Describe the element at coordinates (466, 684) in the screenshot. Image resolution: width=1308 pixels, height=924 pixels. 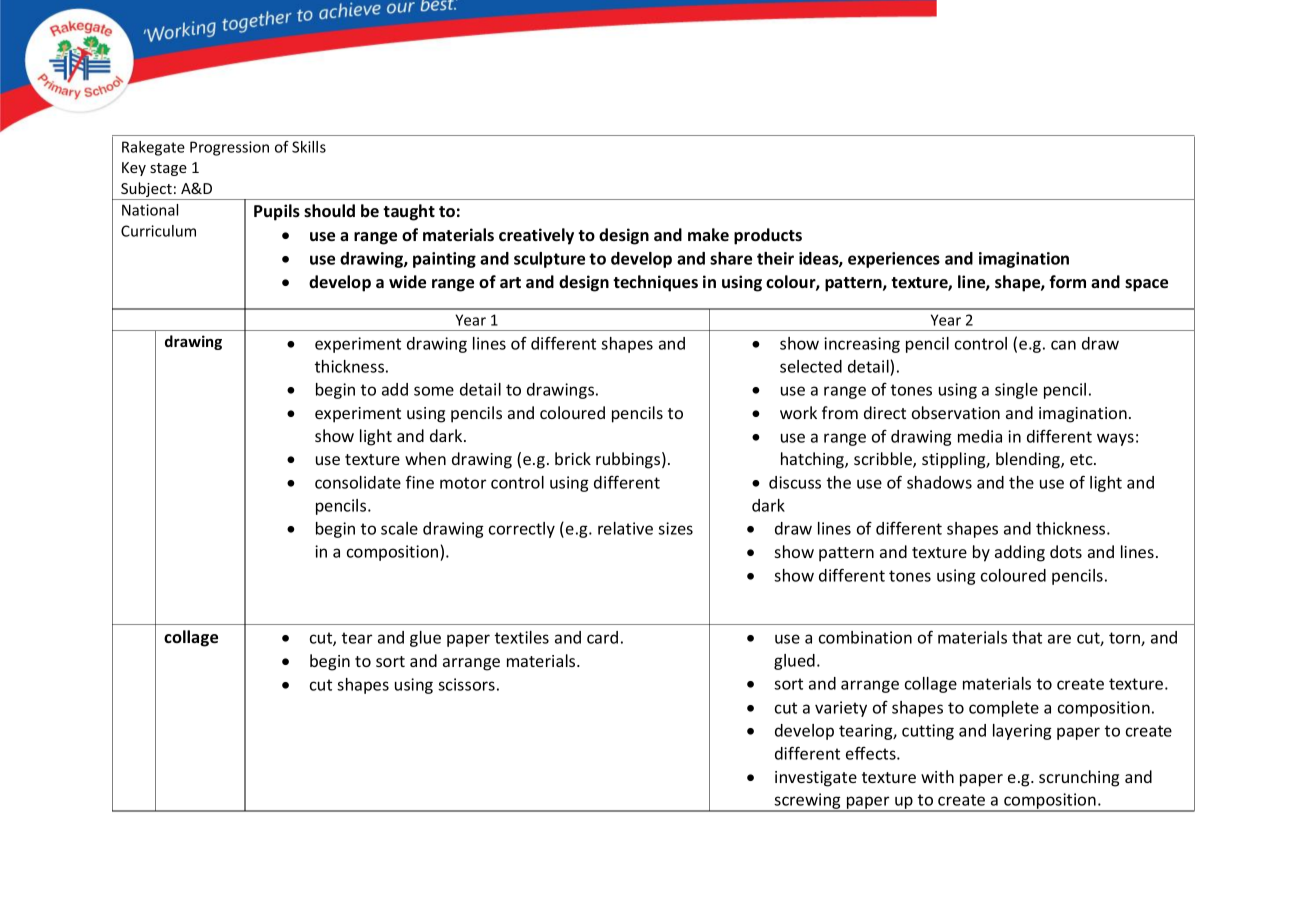
I see `scissors` at that location.
